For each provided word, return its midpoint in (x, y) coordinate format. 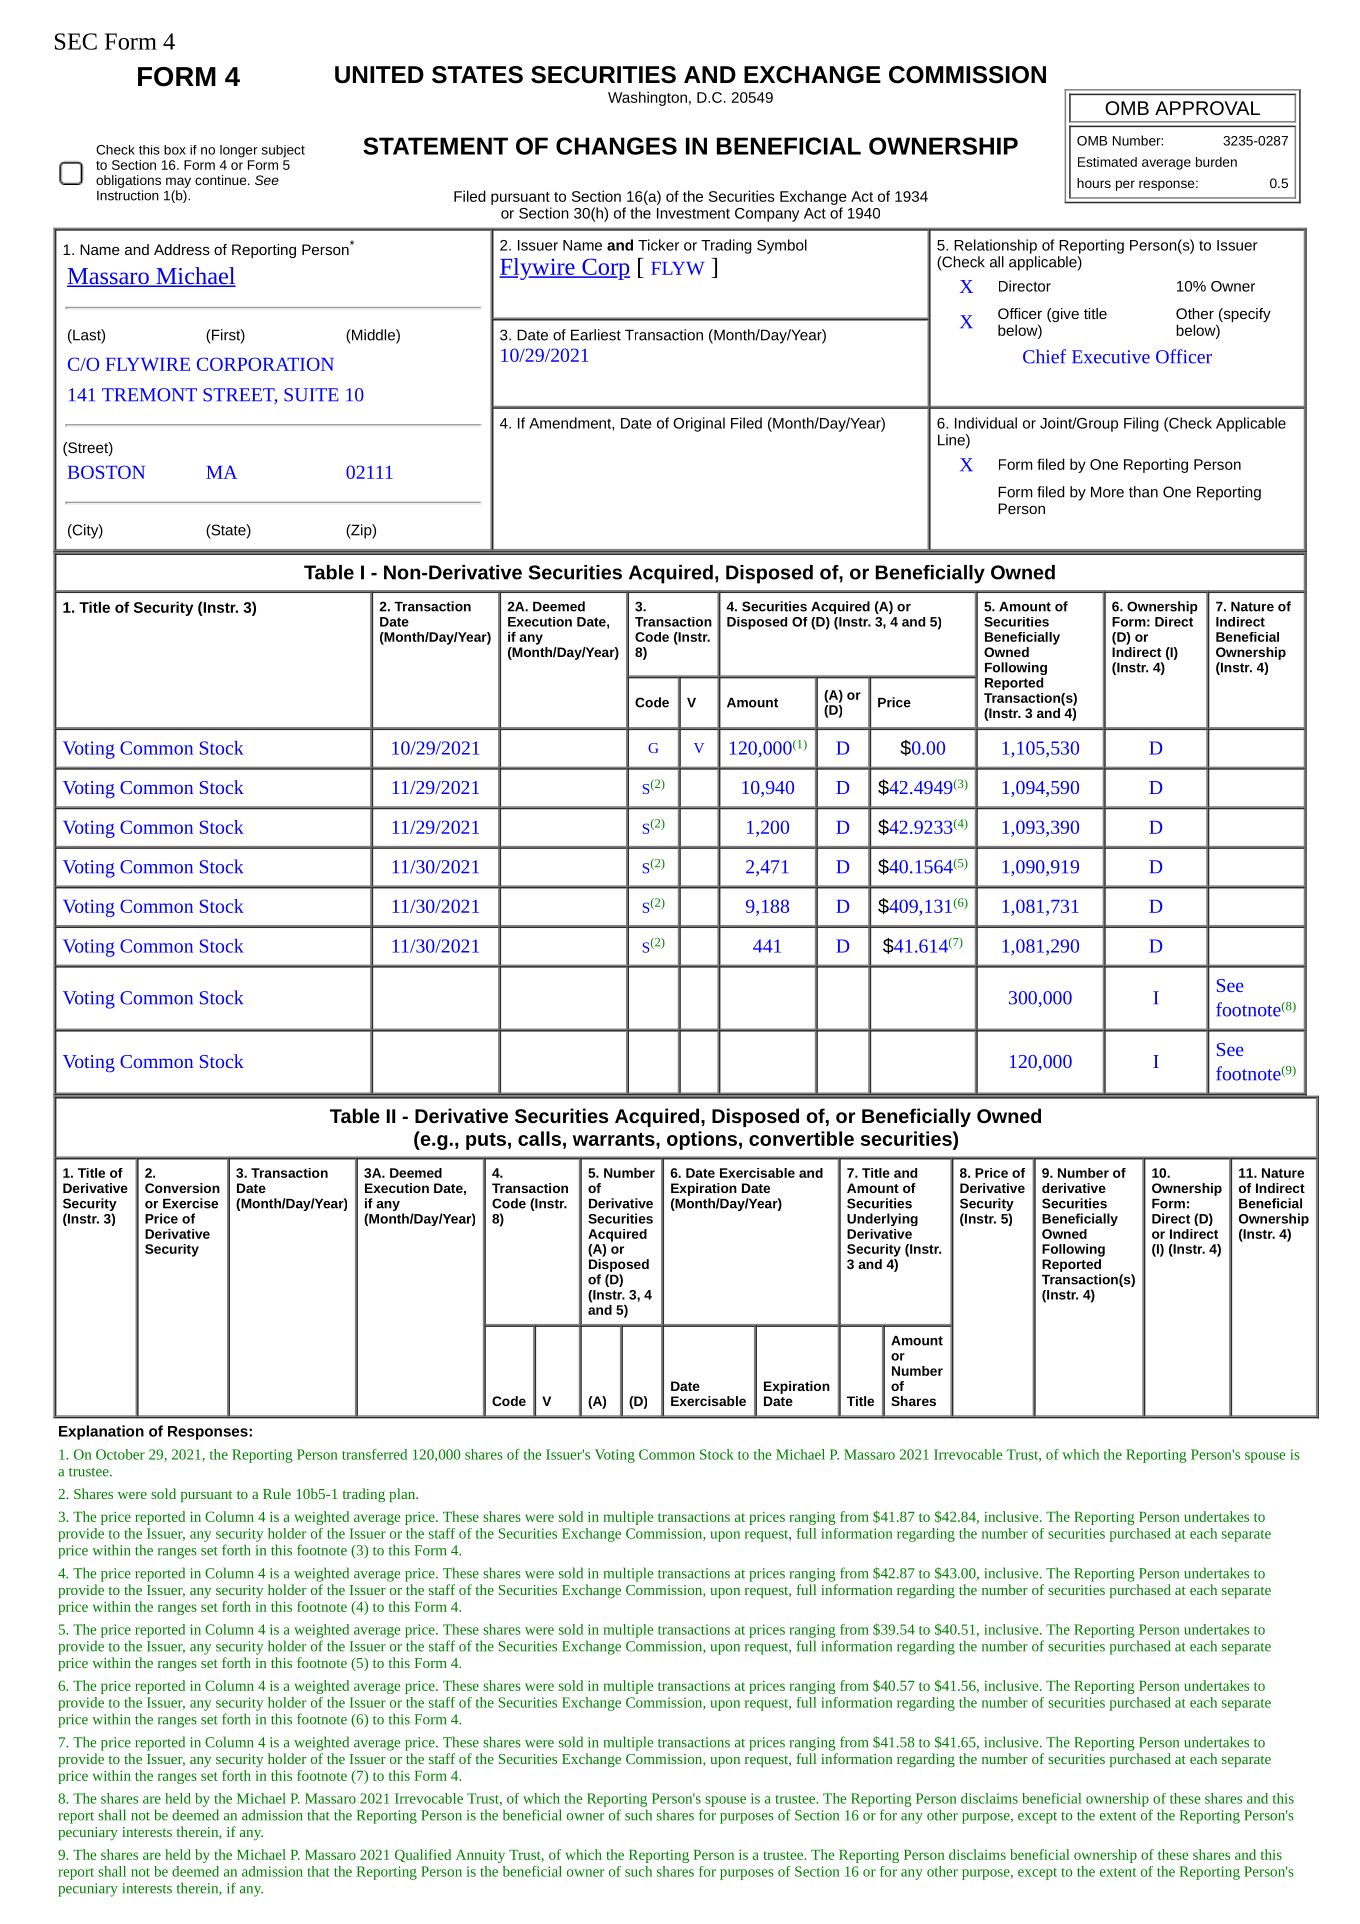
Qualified (423, 1855)
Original (699, 424)
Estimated (1107, 162)
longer (239, 151)
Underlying (882, 1219)
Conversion (182, 1188)
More (1107, 492)
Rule (277, 1493)
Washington (647, 98)
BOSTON (106, 472)
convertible (801, 1138)
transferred (374, 1454)
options (702, 1140)
